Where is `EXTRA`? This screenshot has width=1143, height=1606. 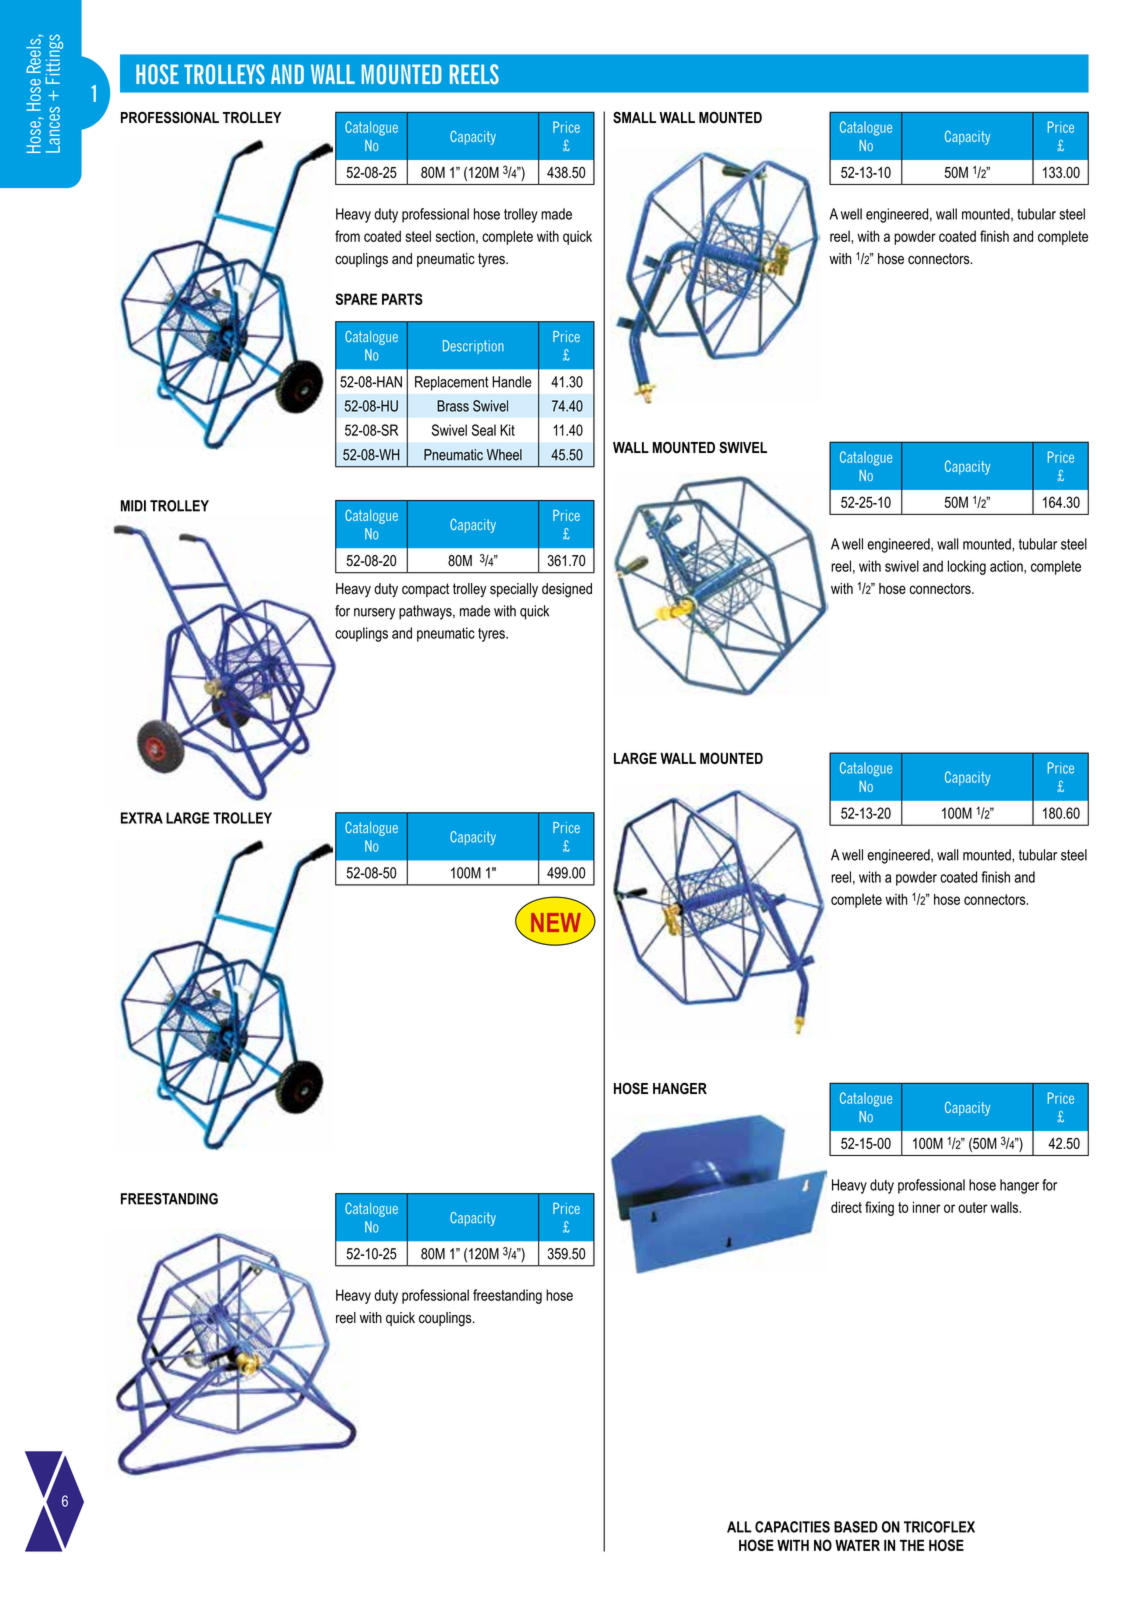
EXTRA is located at coordinates (142, 818).
